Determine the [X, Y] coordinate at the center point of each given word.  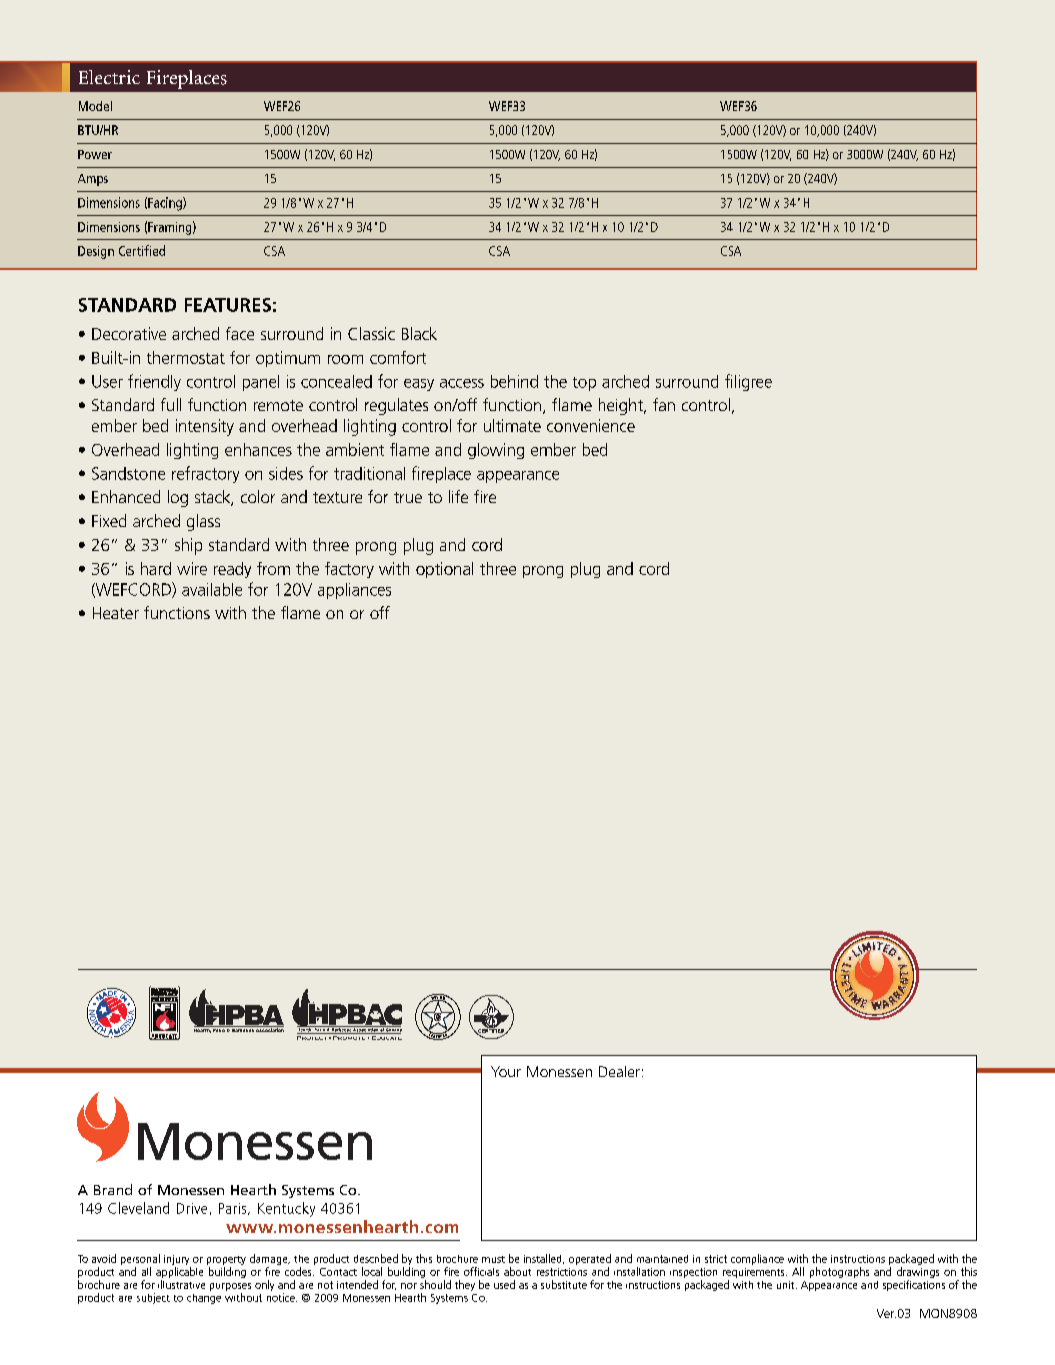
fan [664, 404]
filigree [748, 382]
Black [419, 333]
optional [444, 570]
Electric [109, 77]
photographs [839, 1272]
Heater [116, 613]
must [493, 1259]
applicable [179, 1274]
